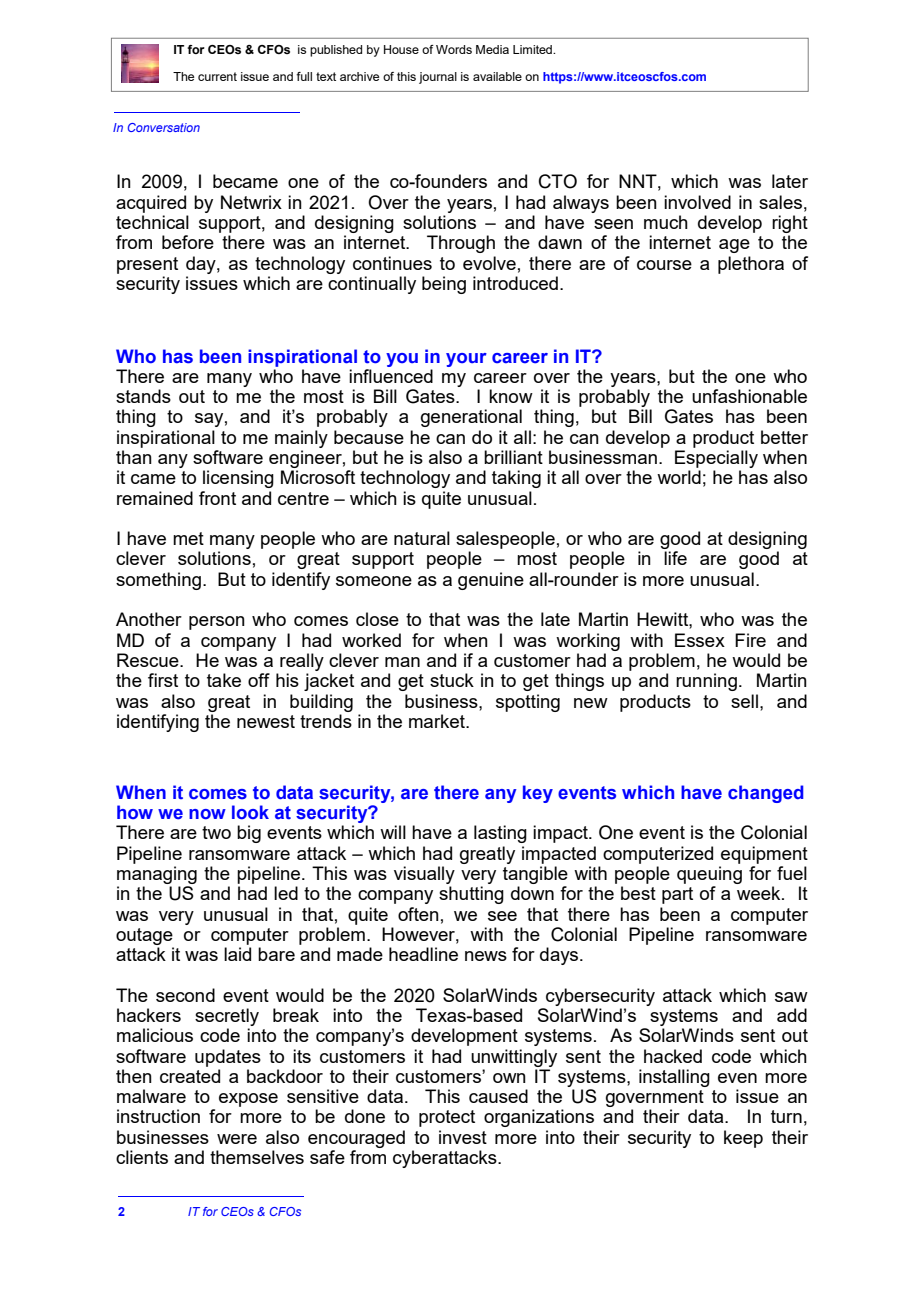 The height and width of the screenshot is (1308, 924). I want to click on front, so click(217, 498).
